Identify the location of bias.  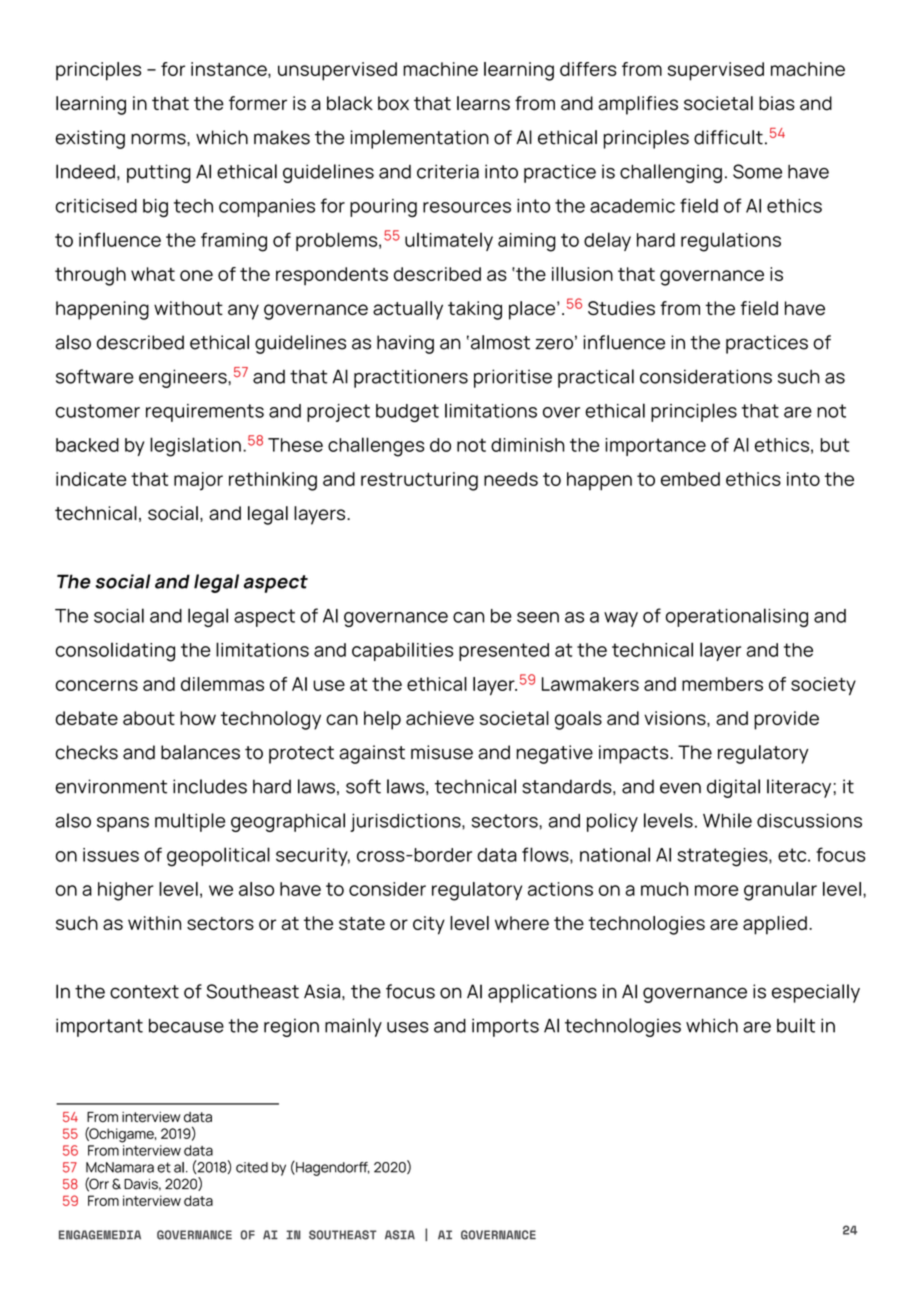
(777, 103).
